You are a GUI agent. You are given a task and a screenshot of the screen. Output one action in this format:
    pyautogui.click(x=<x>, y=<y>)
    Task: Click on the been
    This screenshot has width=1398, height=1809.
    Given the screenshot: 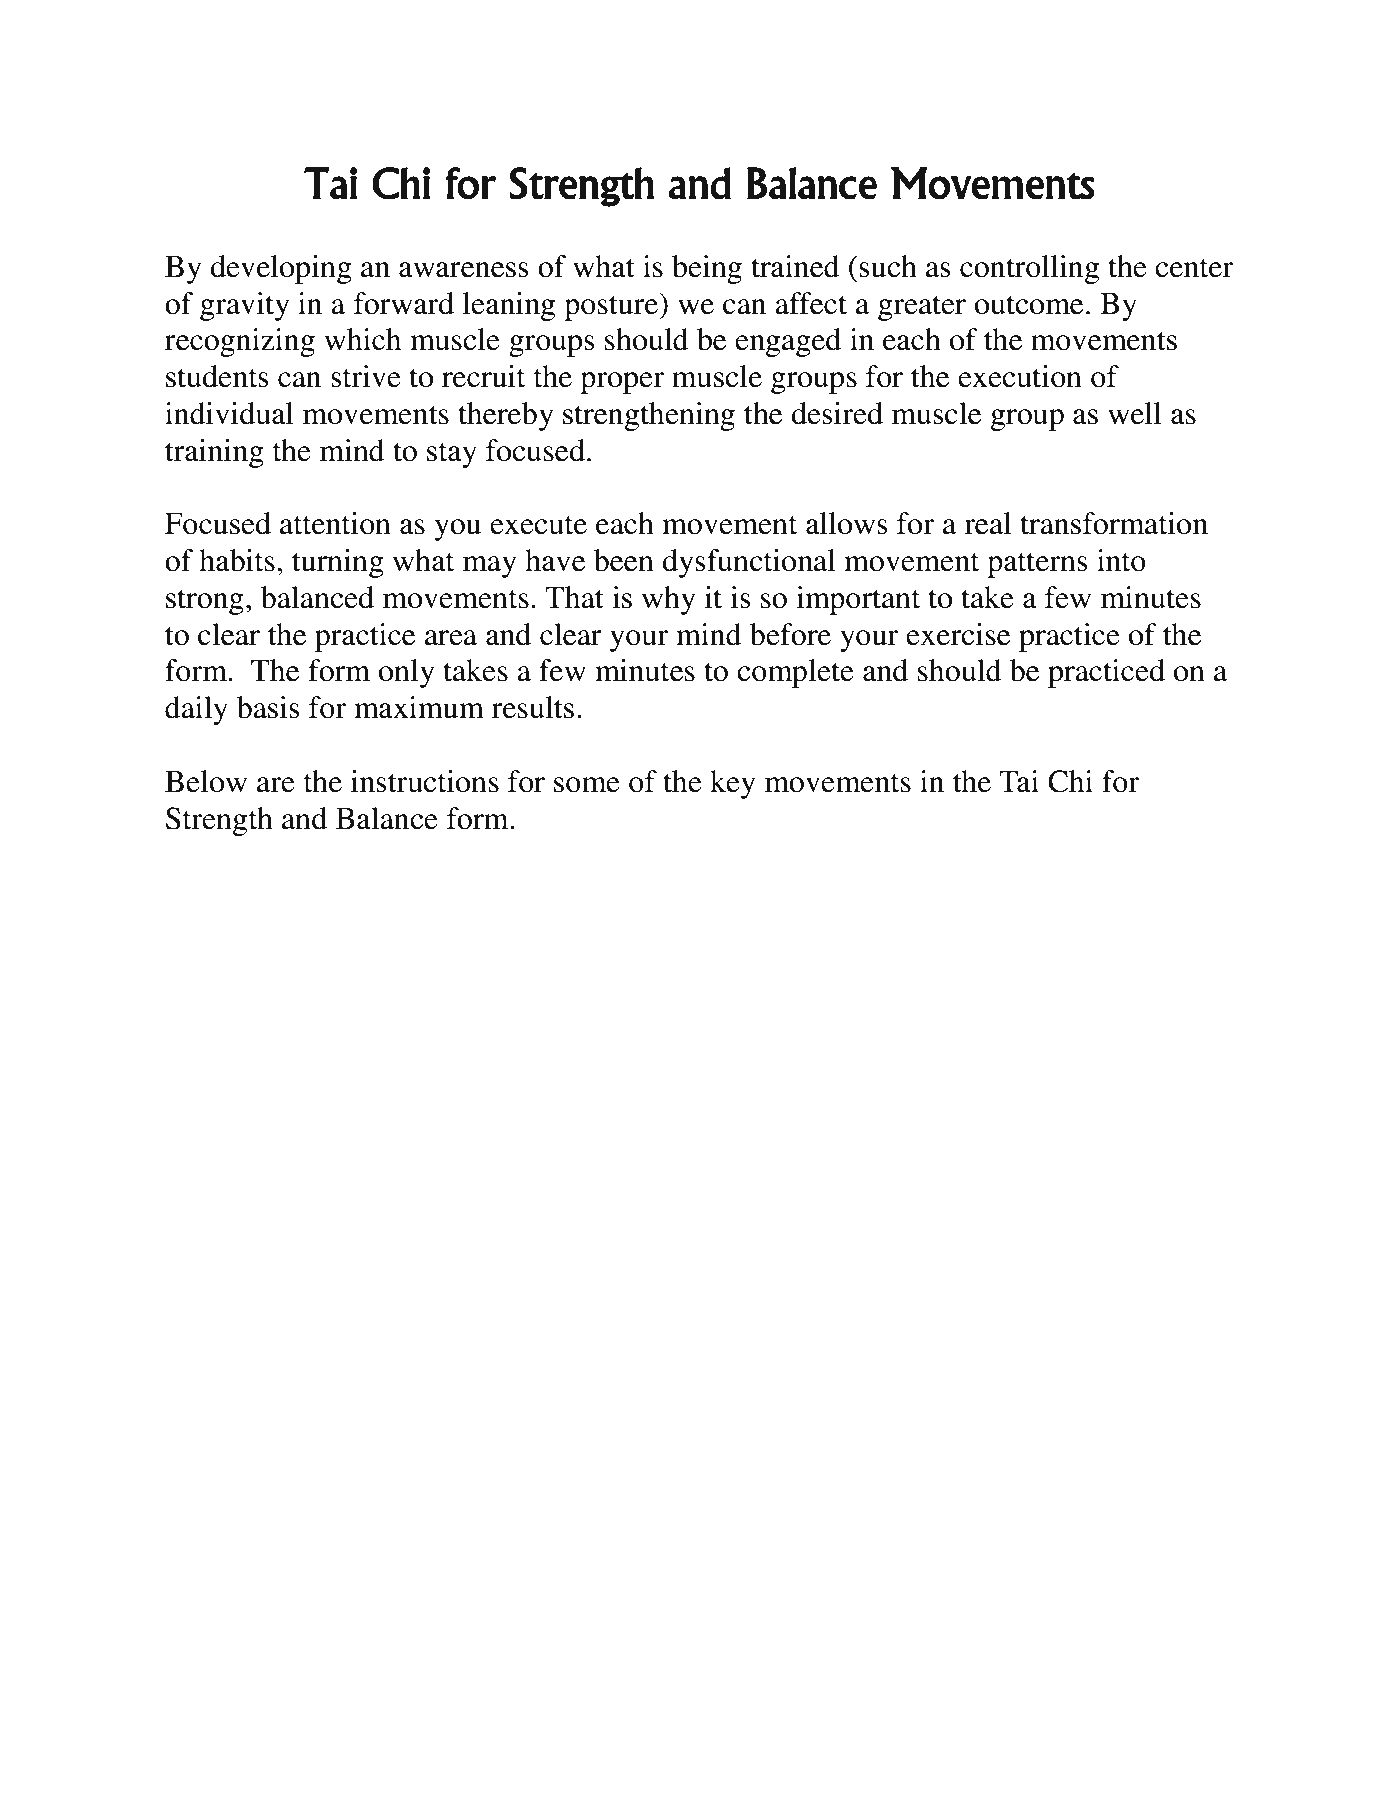 What is the action you would take?
    pyautogui.click(x=624, y=560)
